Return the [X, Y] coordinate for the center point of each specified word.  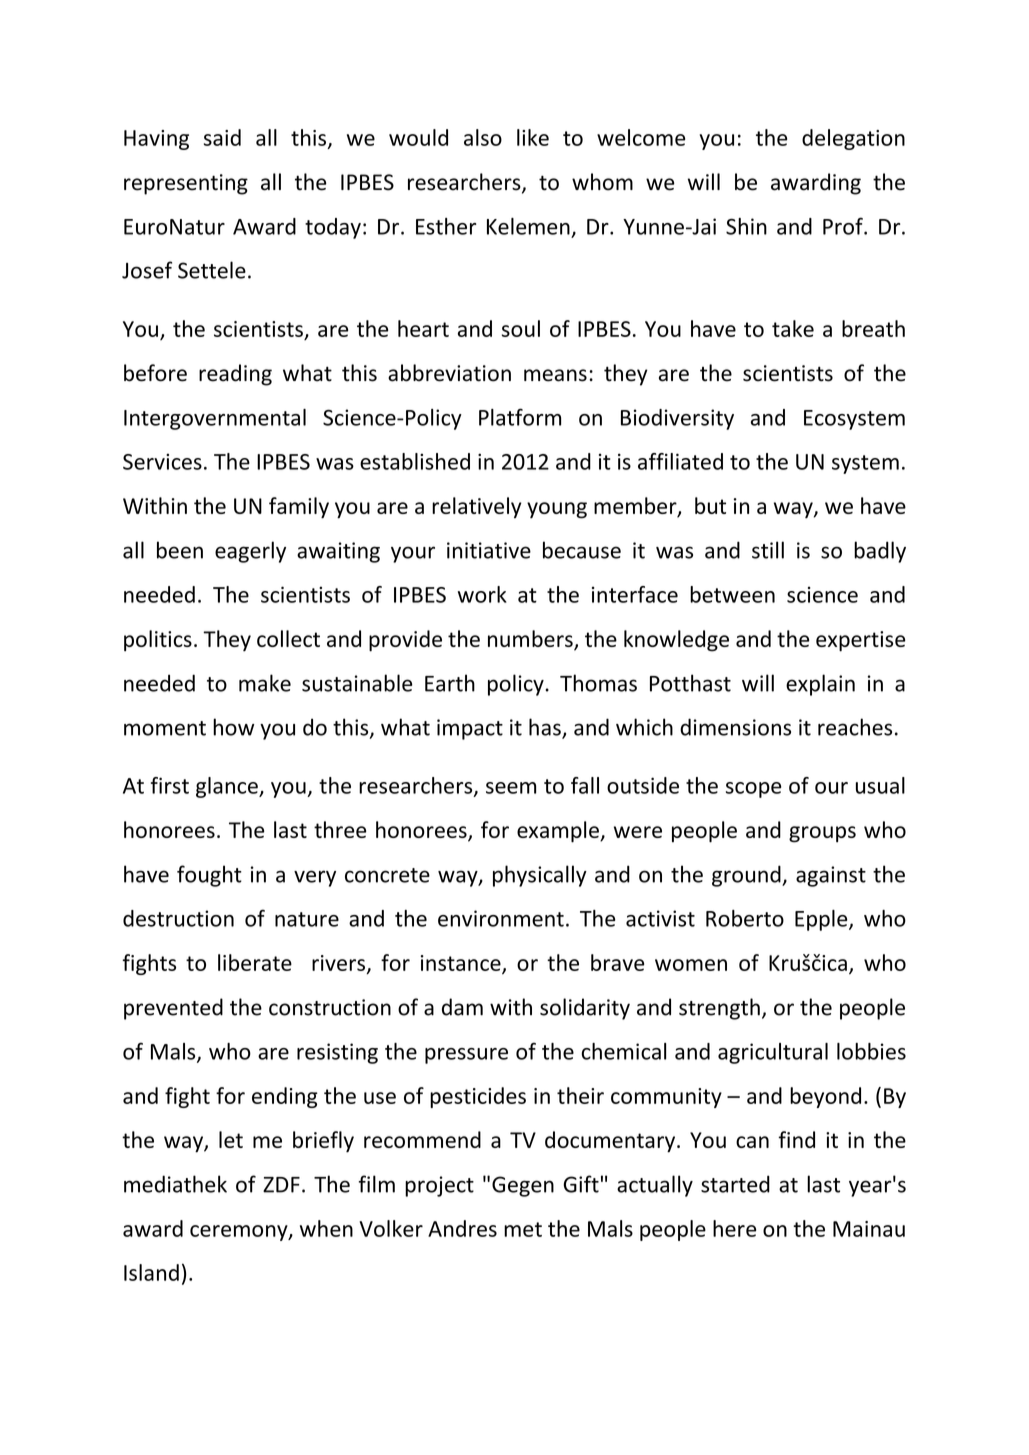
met [523, 1229]
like [533, 137]
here [734, 1228]
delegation [853, 139]
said [222, 137]
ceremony [240, 1233]
